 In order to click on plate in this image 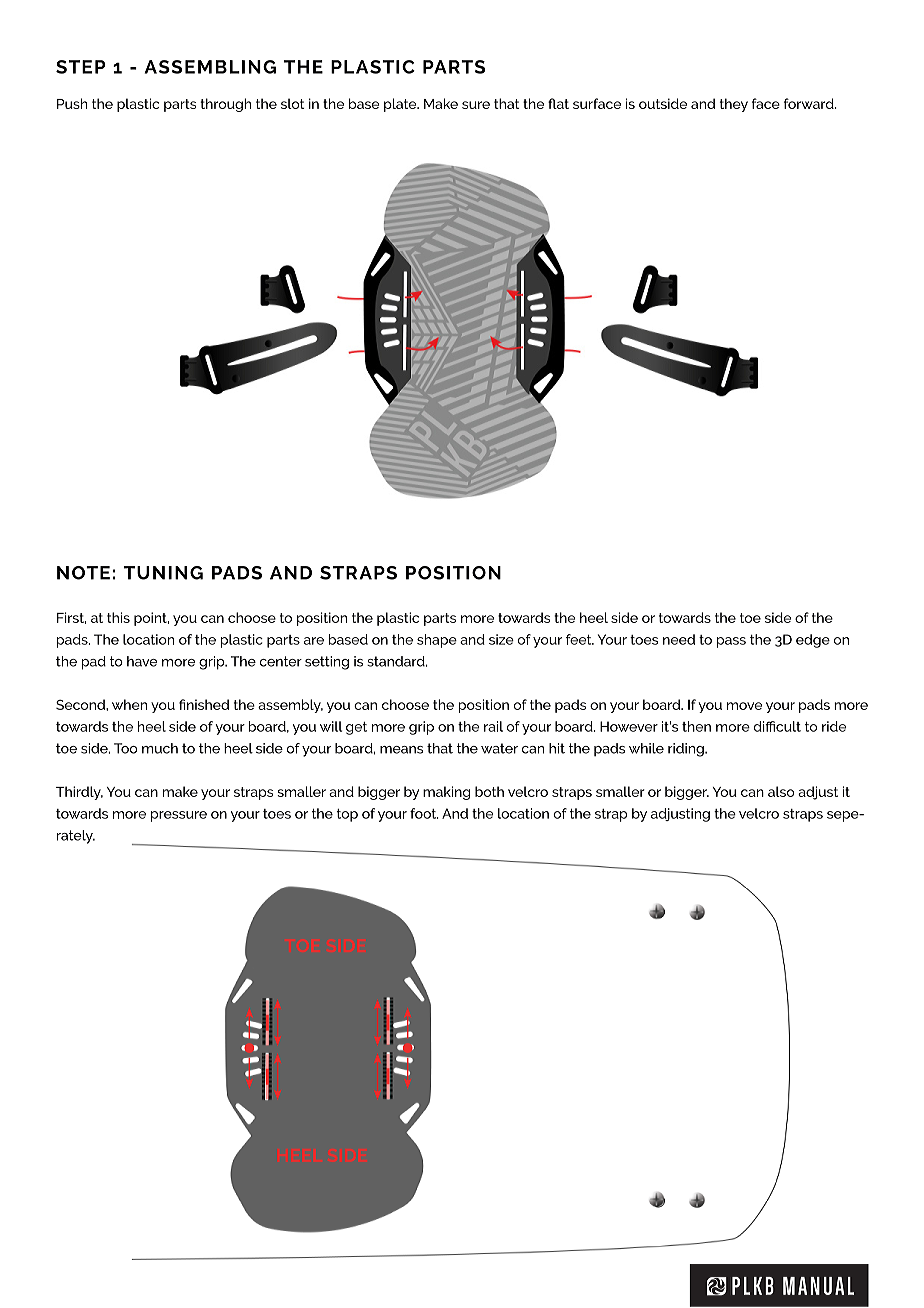, I will do `click(401, 105)`.
